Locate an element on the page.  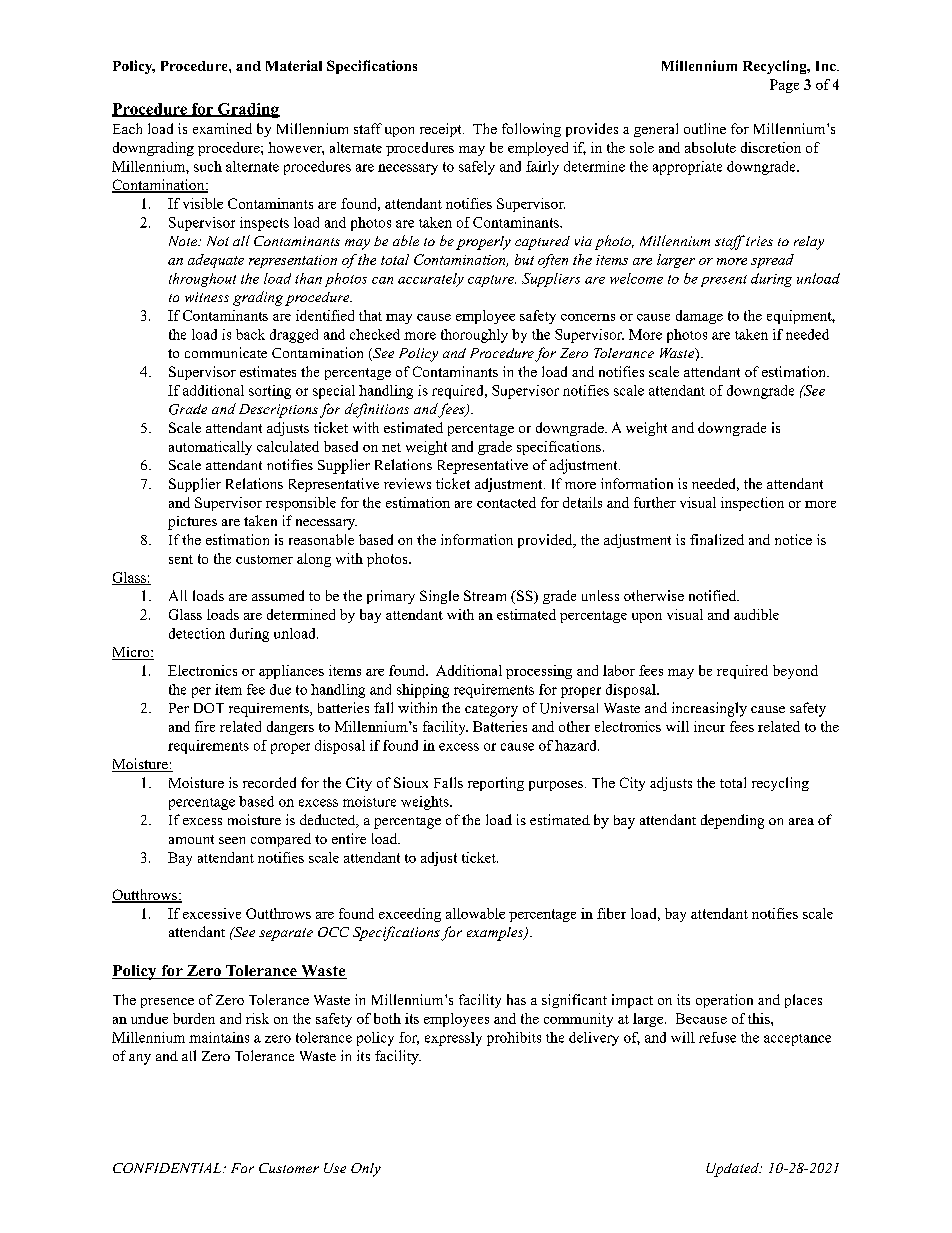
examined is located at coordinates (222, 128).
